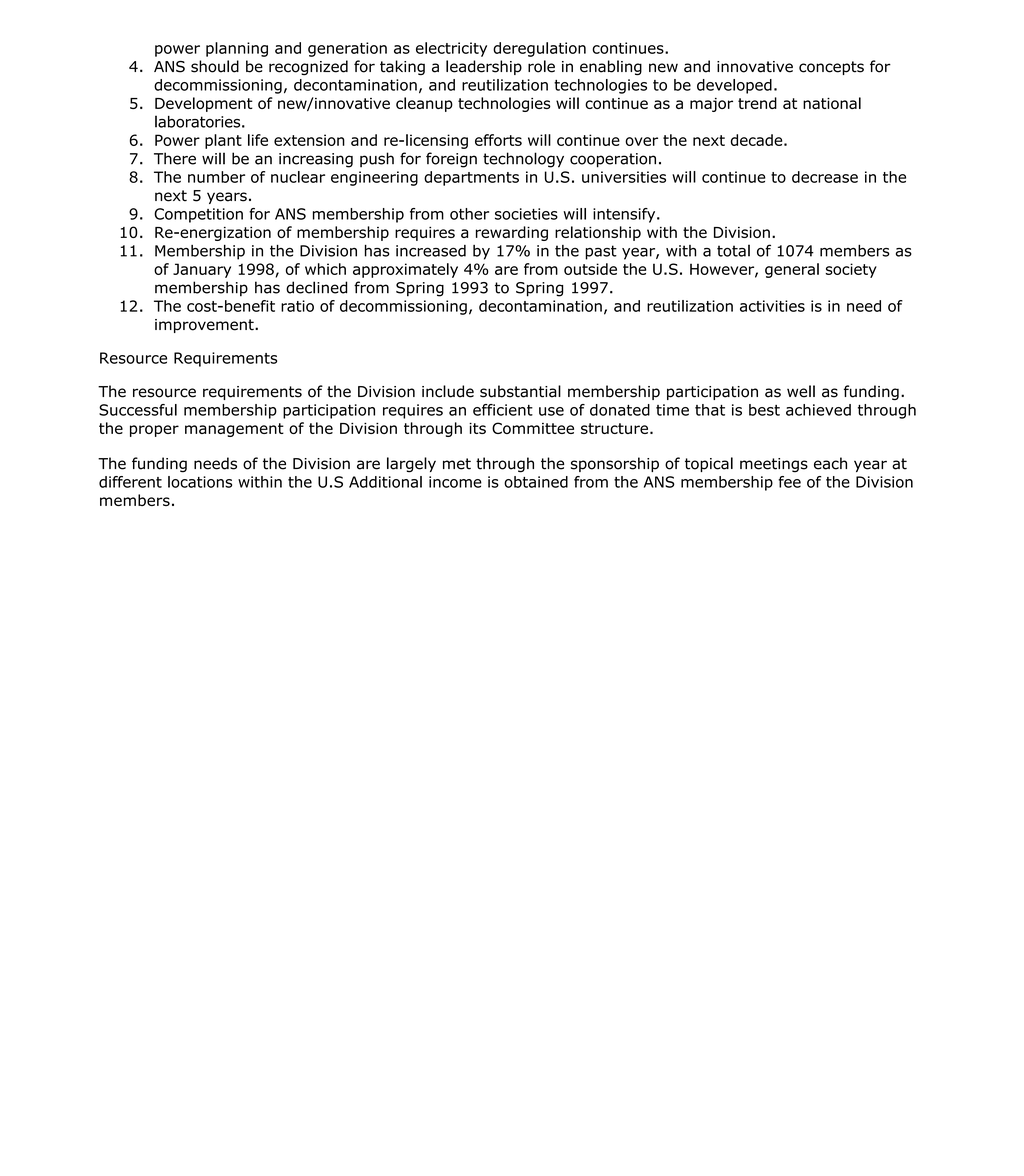 Image resolution: width=1024 pixels, height=1176 pixels. I want to click on increased, so click(431, 251).
